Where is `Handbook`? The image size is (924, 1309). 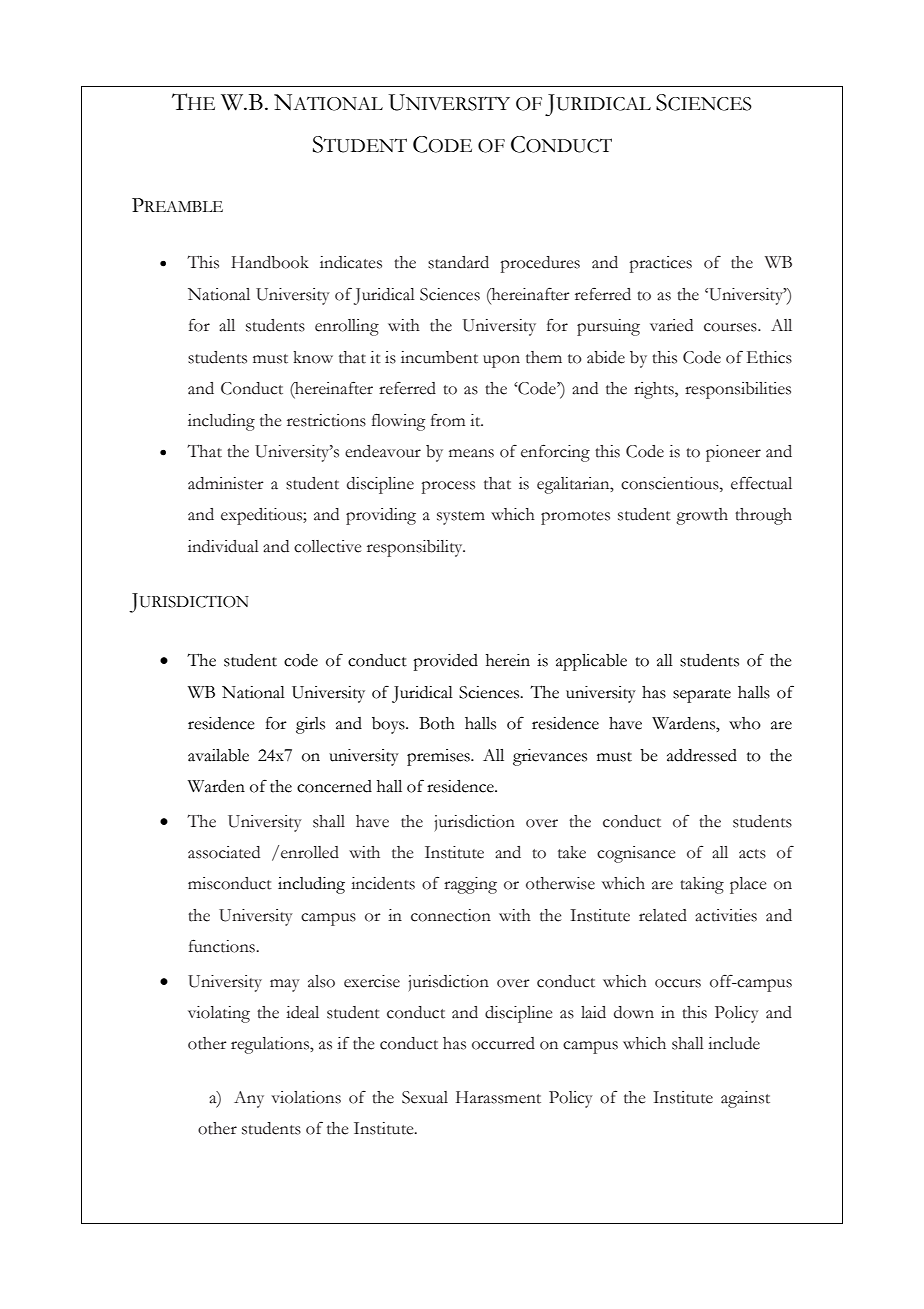
Handbook is located at coordinates (270, 262).
